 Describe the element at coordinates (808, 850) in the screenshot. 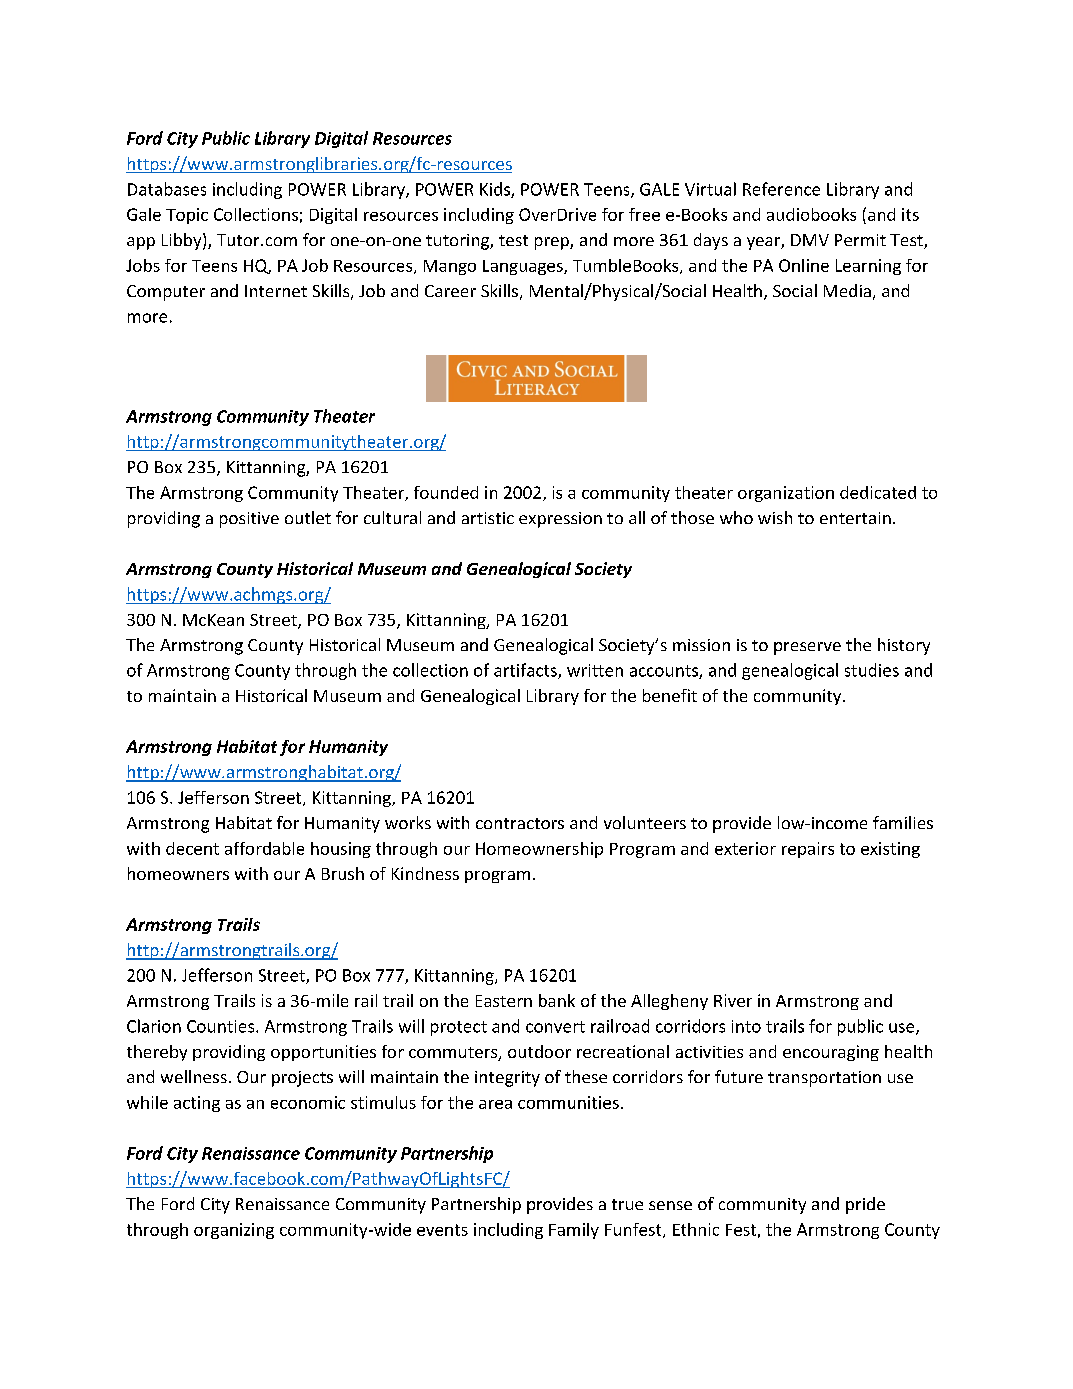

I see `repairs` at that location.
